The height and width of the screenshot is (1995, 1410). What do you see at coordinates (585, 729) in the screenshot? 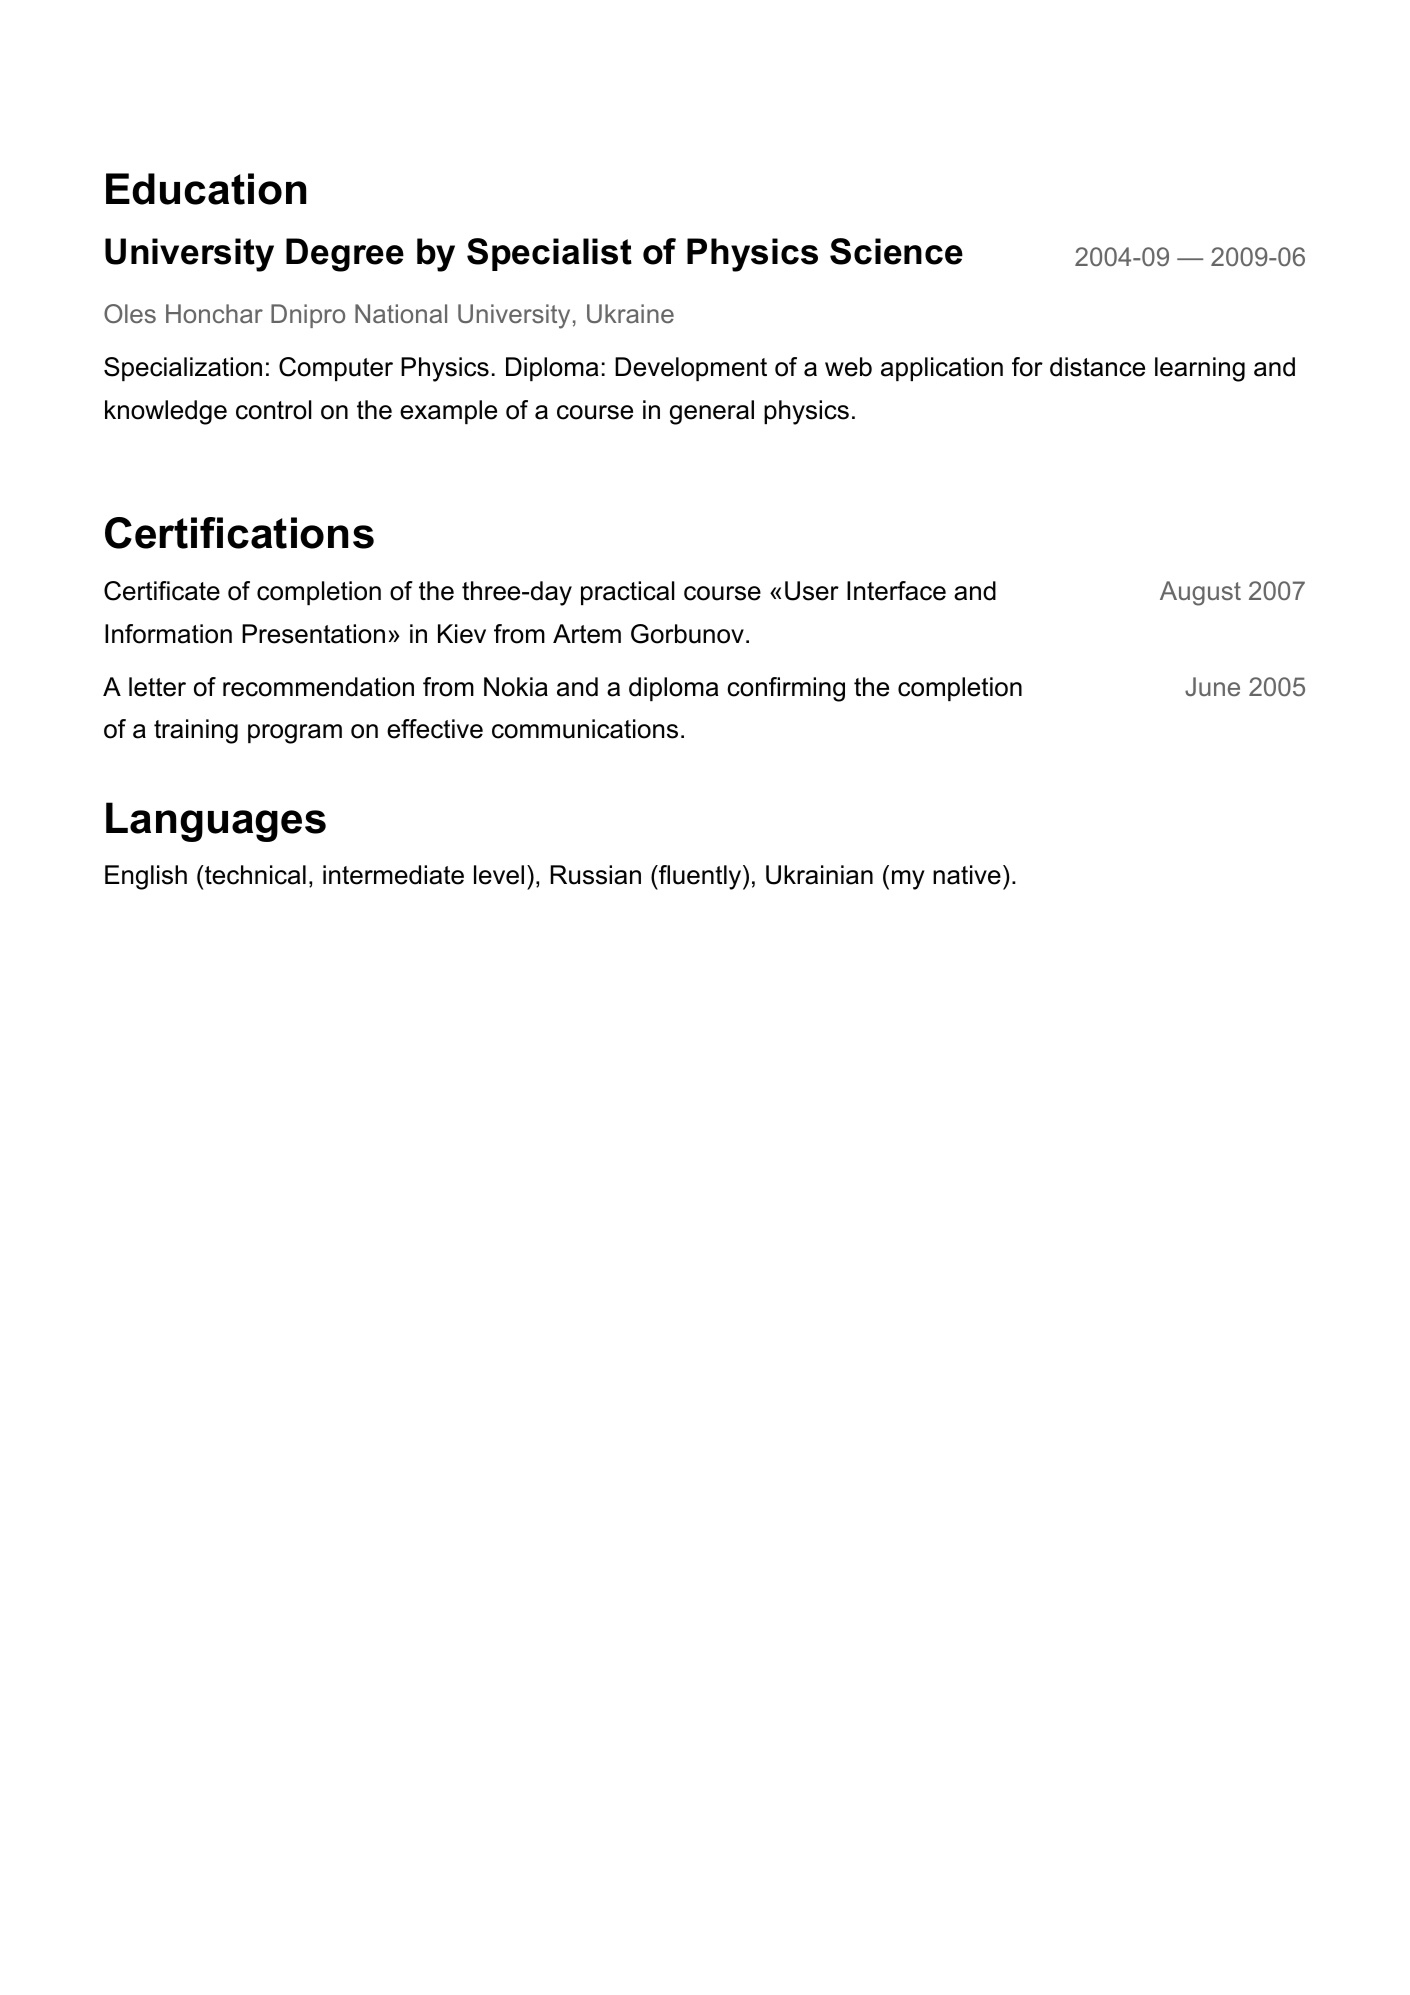
I see `communications` at bounding box center [585, 729].
